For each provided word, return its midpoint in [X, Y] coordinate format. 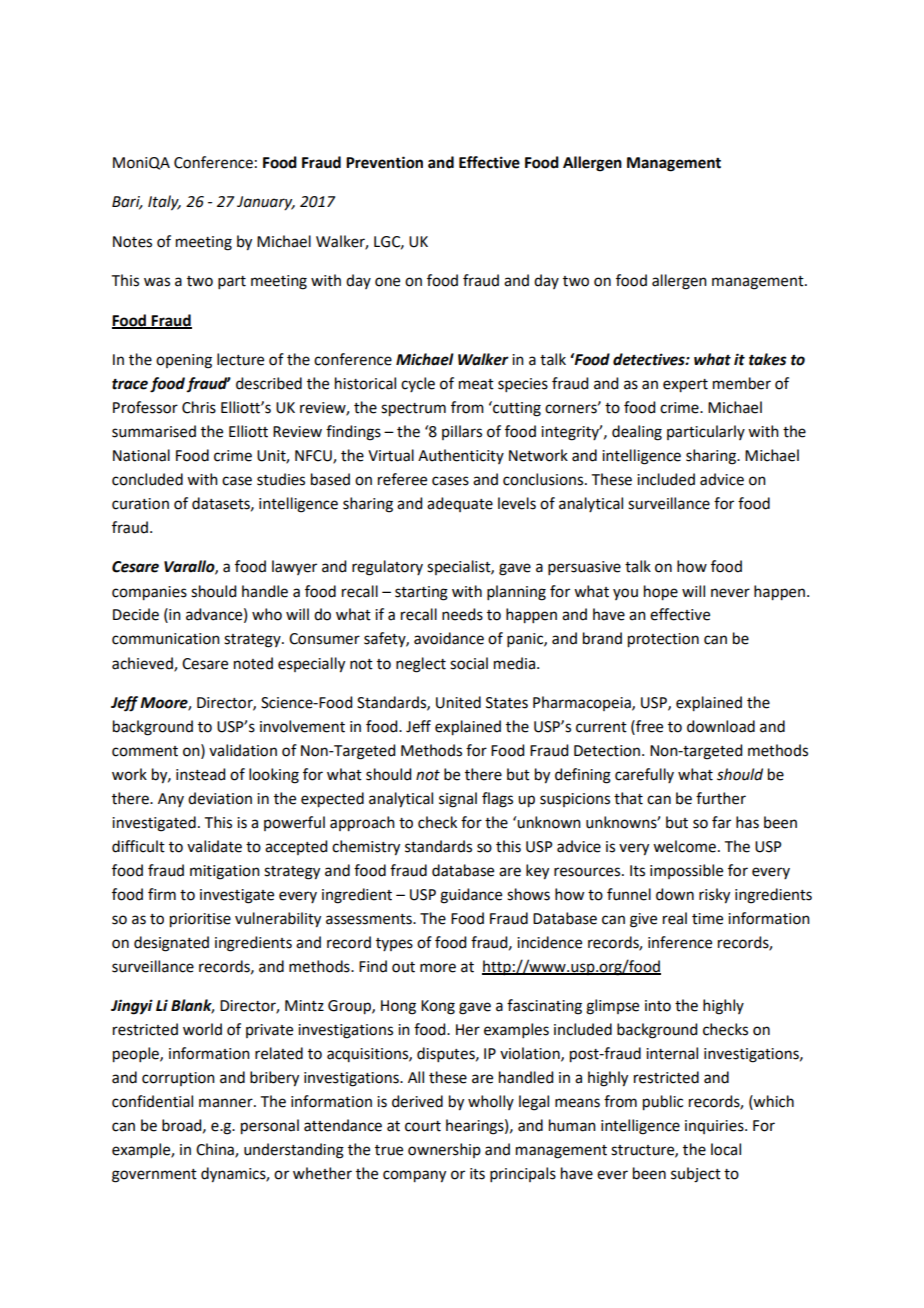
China [216, 1150]
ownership [444, 1150]
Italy [164, 203]
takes [768, 359]
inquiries [715, 1127]
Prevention [384, 162]
